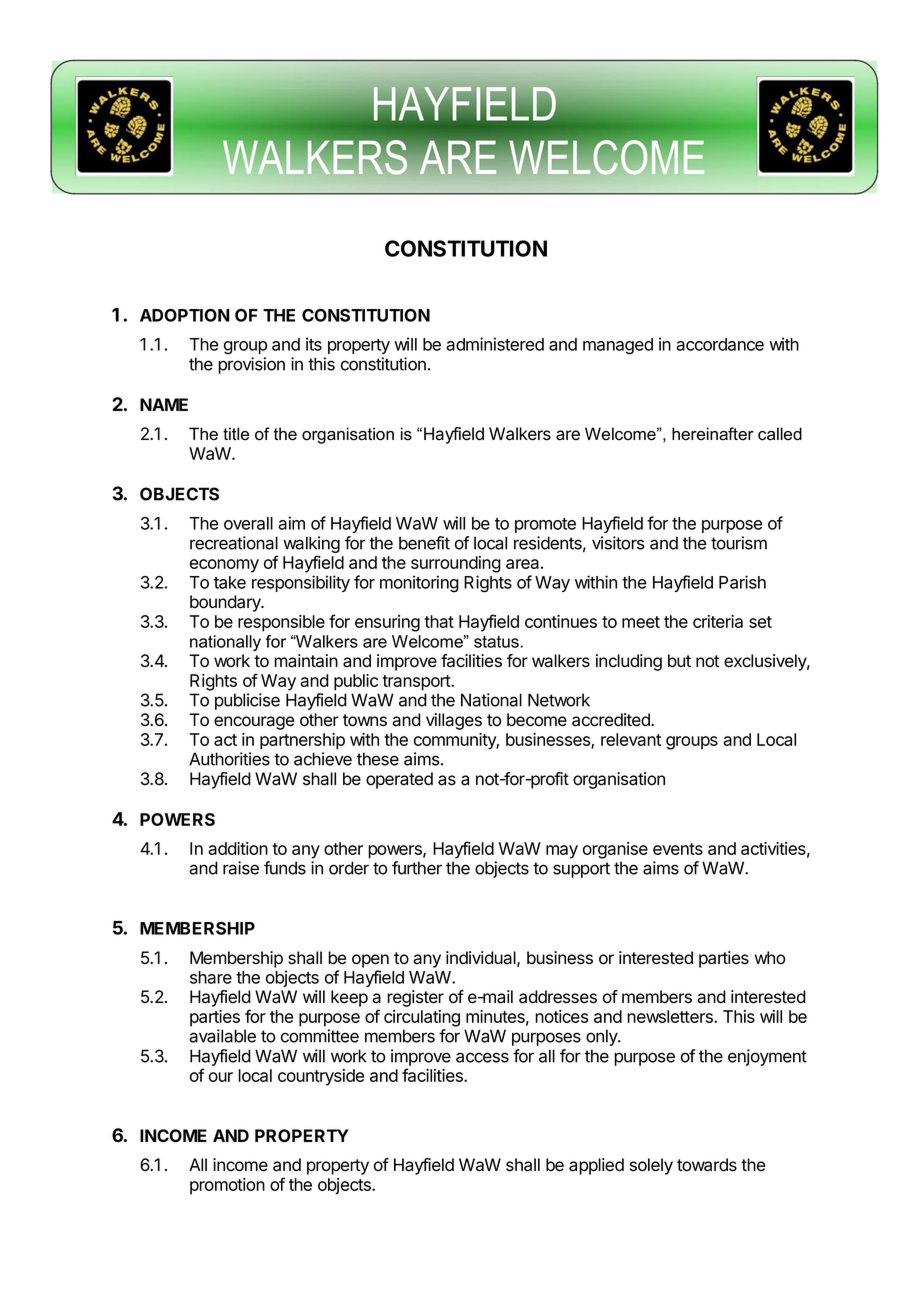 The width and height of the screenshot is (924, 1308). Describe the element at coordinates (226, 603) in the screenshot. I see `boundary` at that location.
